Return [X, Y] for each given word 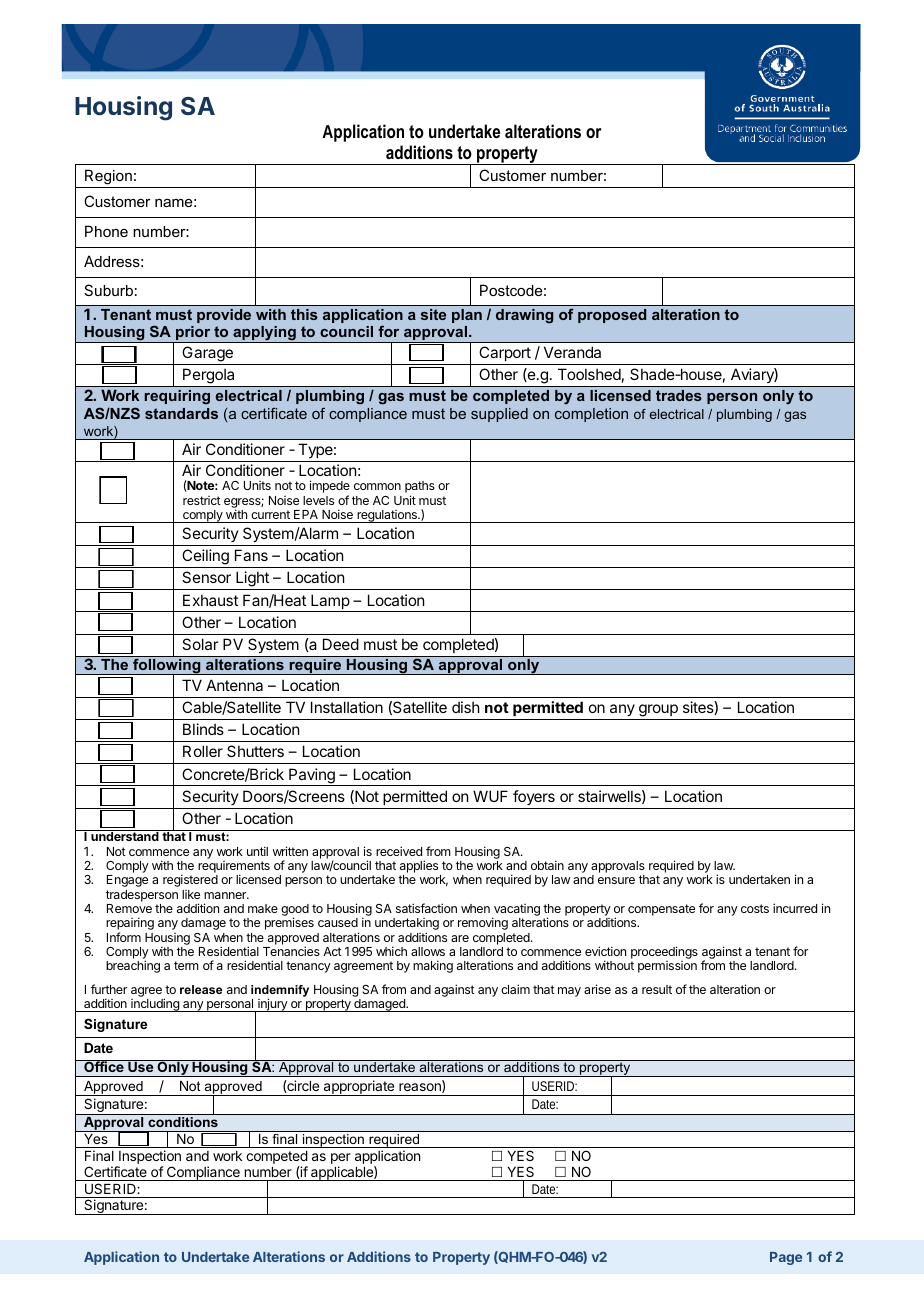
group [658, 710]
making [433, 966]
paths [420, 488]
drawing [524, 316]
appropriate [359, 1088]
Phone [106, 231]
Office [104, 1066]
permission [667, 967]
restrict [202, 500]
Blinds [203, 729]
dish [466, 707]
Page [786, 1258]
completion [591, 415]
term [186, 965]
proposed [612, 316]
